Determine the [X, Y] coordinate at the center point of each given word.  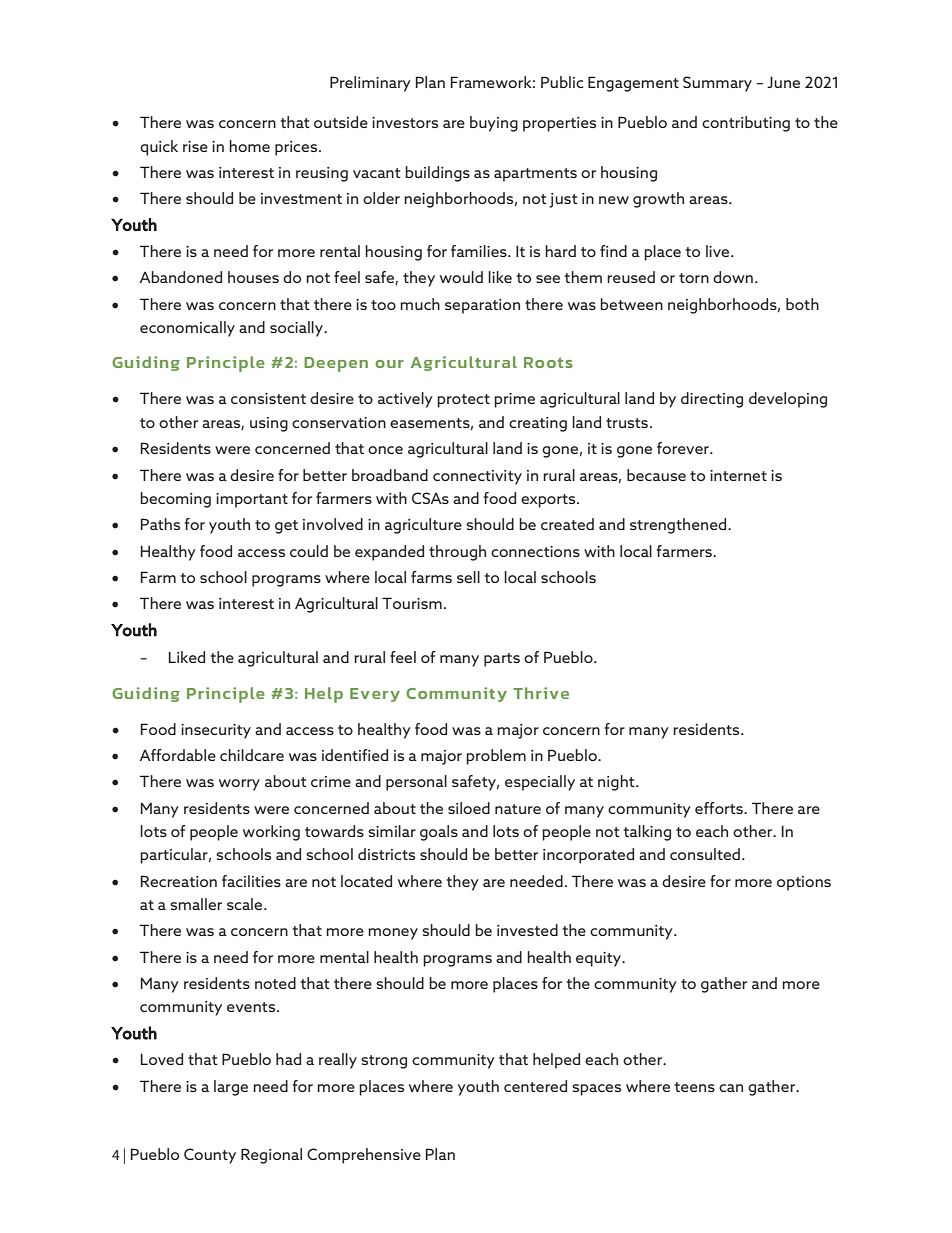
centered [535, 1086]
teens [695, 1087]
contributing [746, 124]
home [249, 146]
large [231, 1088]
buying [494, 124]
